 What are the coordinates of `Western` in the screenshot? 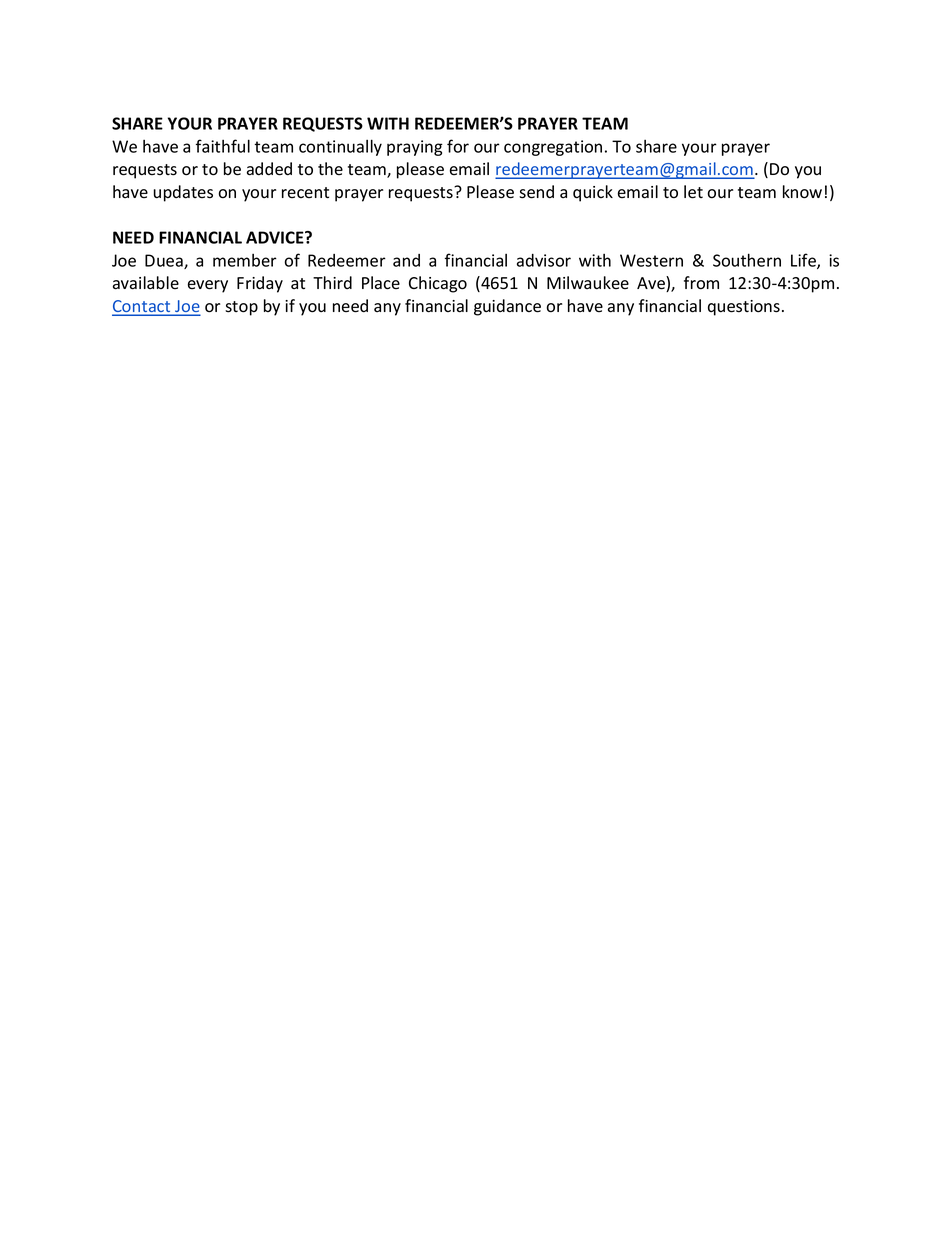 It's located at (651, 260).
